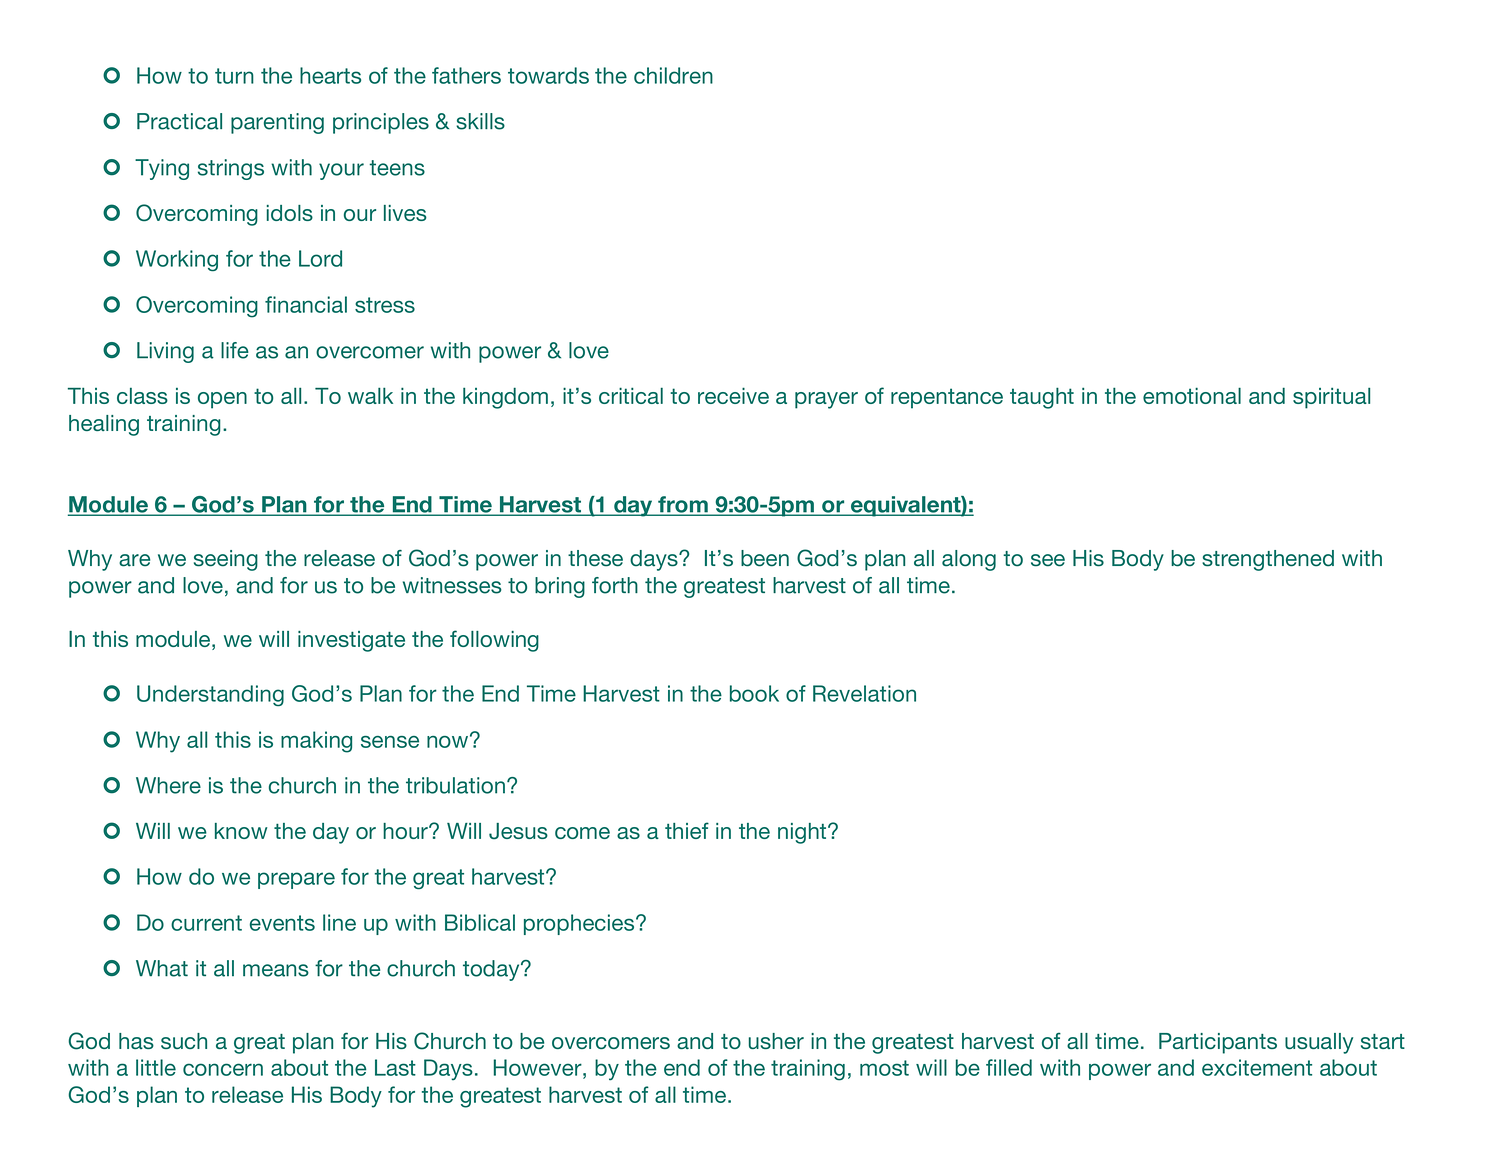 The image size is (1491, 1152). What do you see at coordinates (776, 1041) in the image?
I see `usher` at bounding box center [776, 1041].
